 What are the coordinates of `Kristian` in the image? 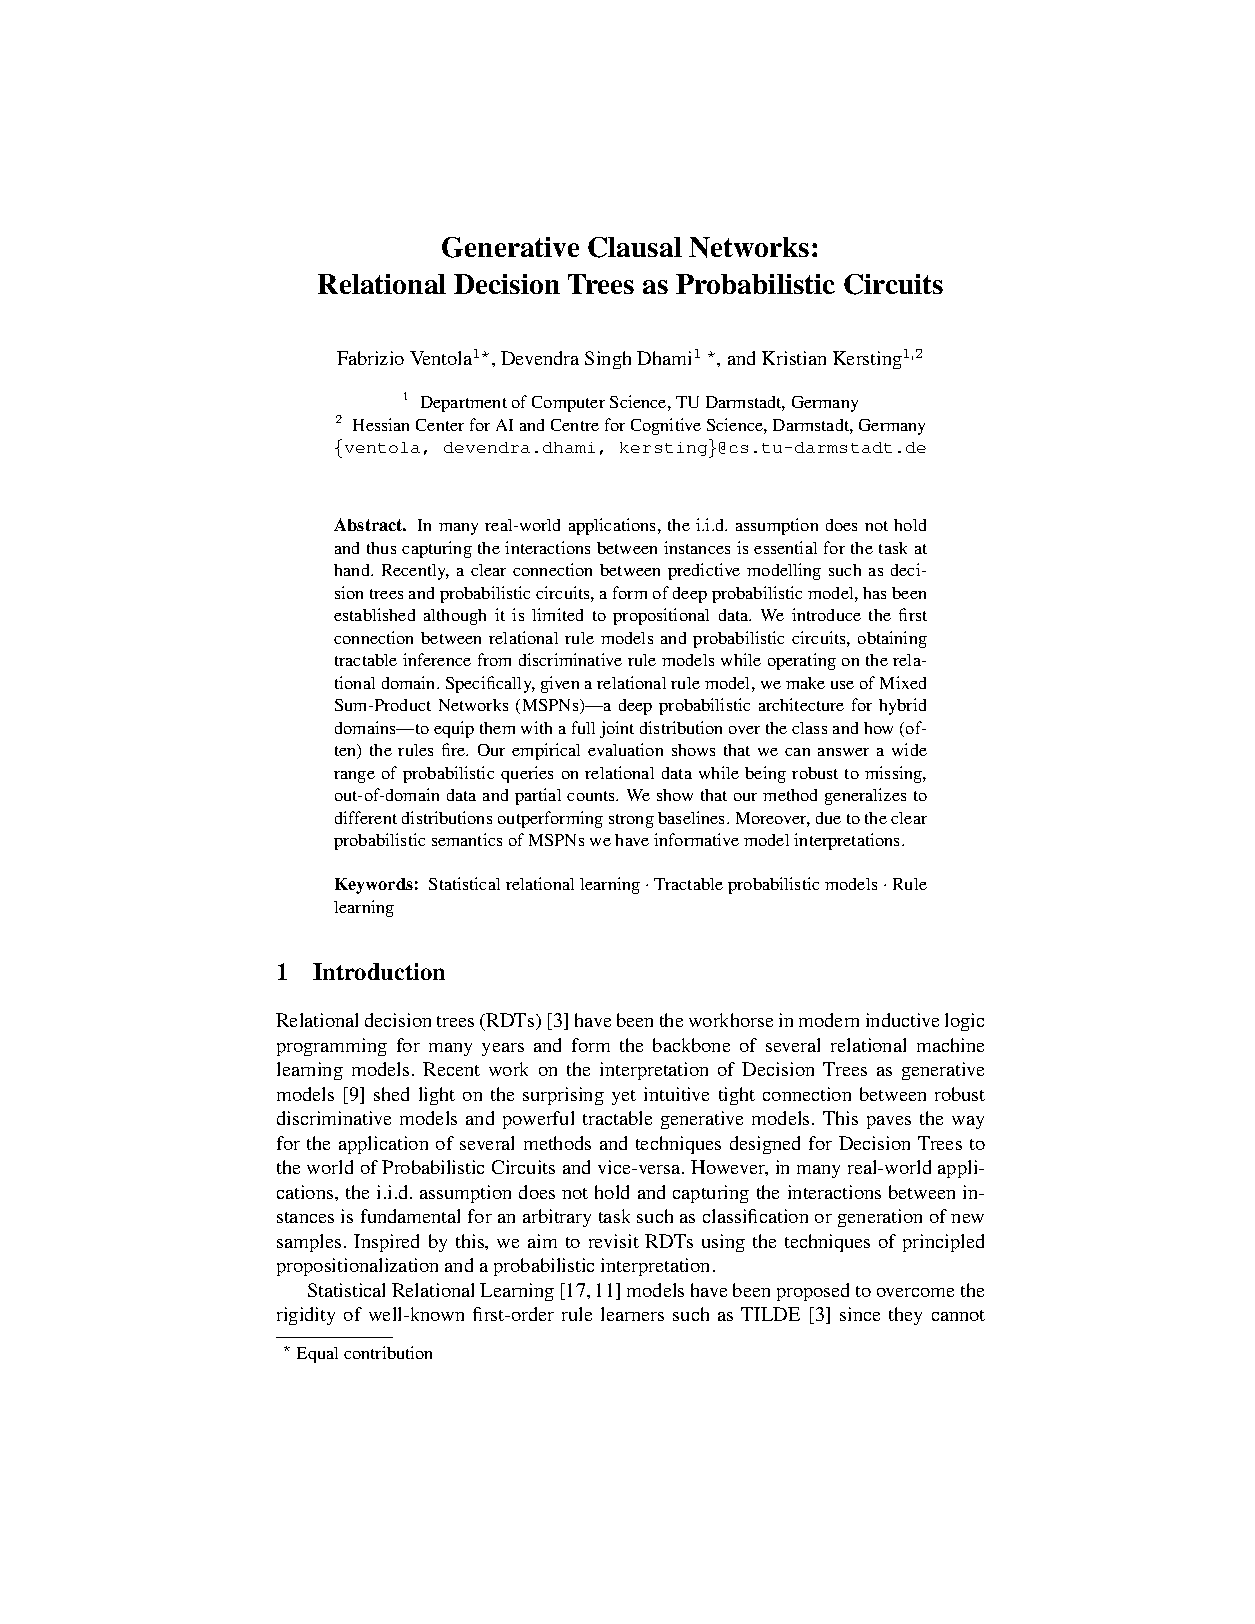 It's located at (794, 358).
